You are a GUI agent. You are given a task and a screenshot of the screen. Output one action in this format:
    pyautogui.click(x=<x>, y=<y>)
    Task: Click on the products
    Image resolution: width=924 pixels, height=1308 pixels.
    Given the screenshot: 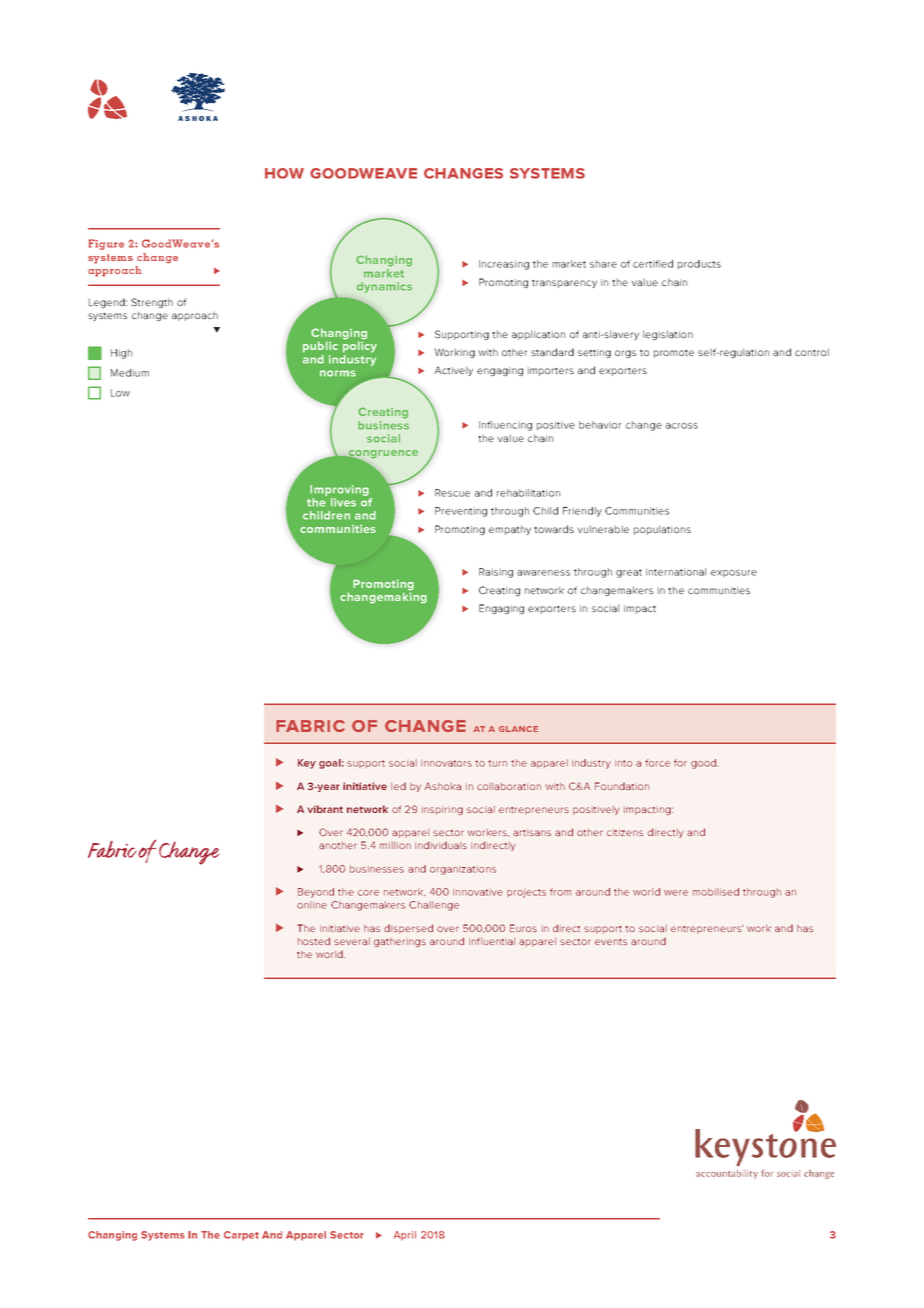 What is the action you would take?
    pyautogui.click(x=699, y=265)
